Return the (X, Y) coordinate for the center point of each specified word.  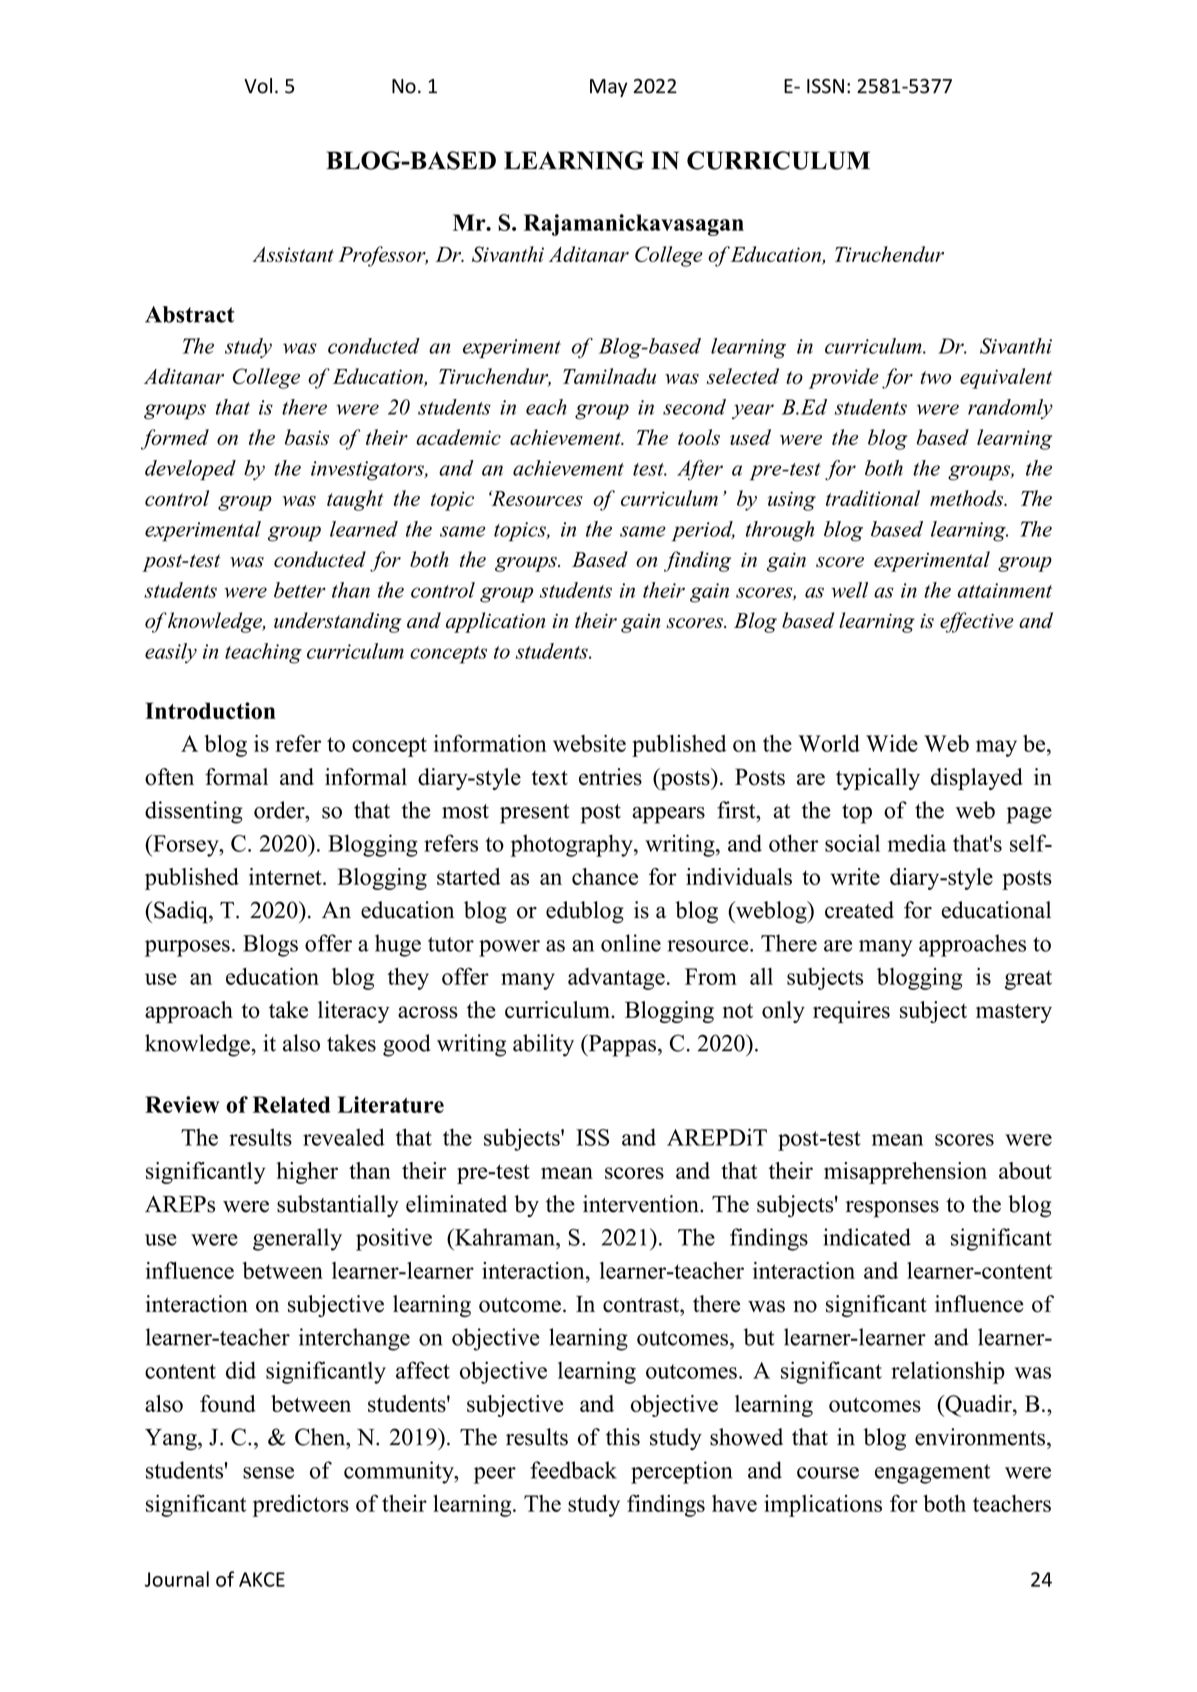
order (280, 810)
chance (605, 876)
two (935, 377)
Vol (258, 86)
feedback (573, 1470)
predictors (301, 1506)
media (917, 843)
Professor (383, 256)
